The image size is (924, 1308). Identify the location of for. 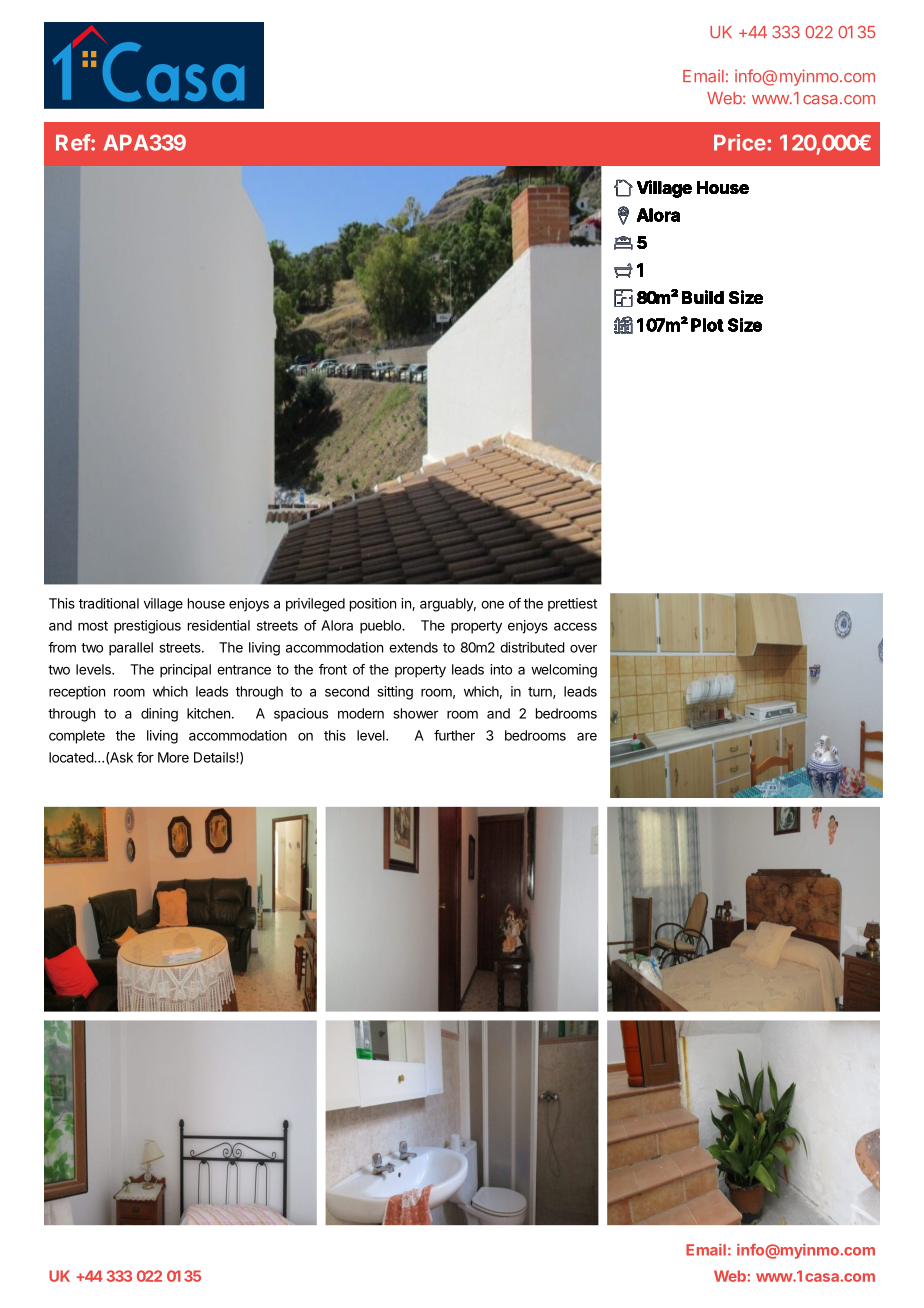
(145, 757).
